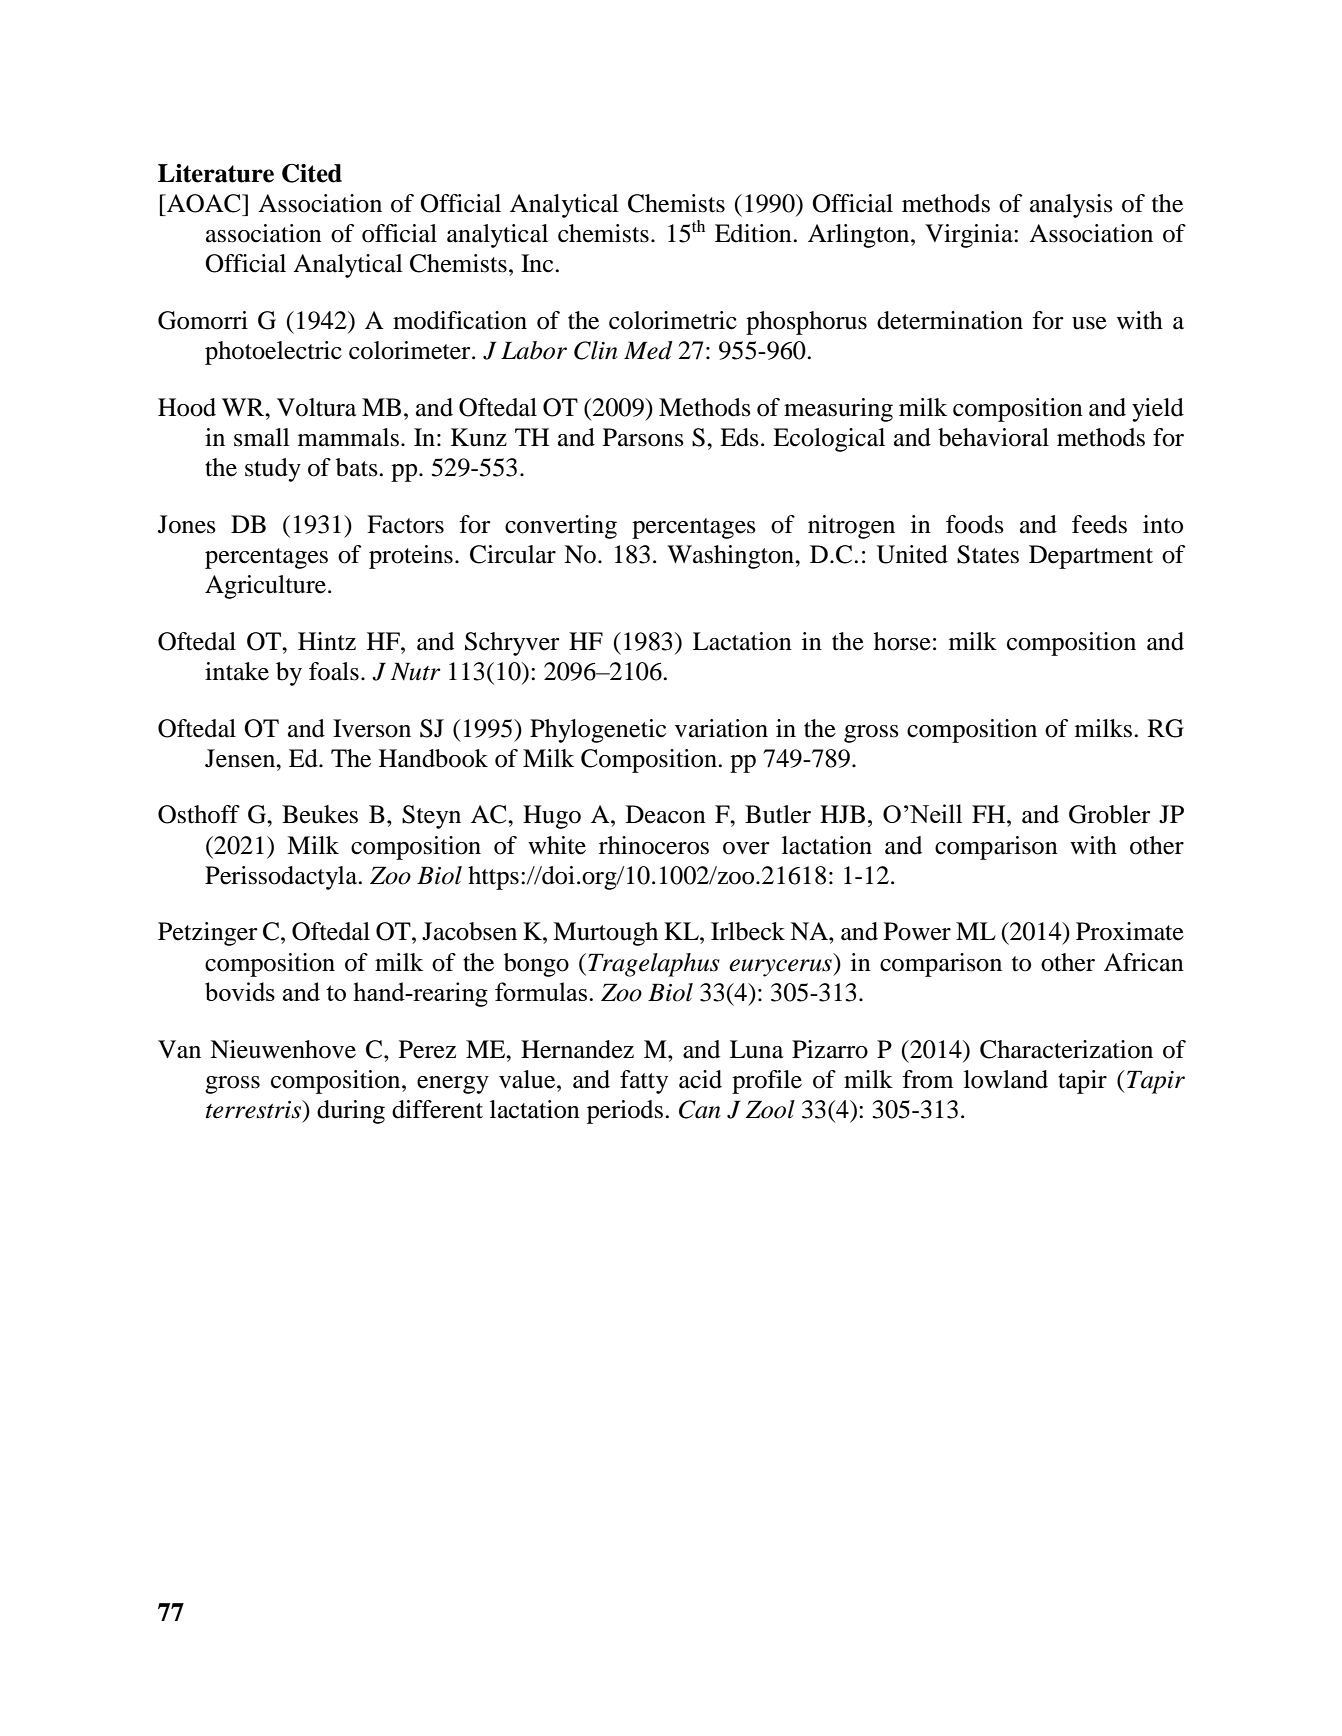 The image size is (1342, 1736). Describe the element at coordinates (312, 173) in the page. I see `Cited` at that location.
